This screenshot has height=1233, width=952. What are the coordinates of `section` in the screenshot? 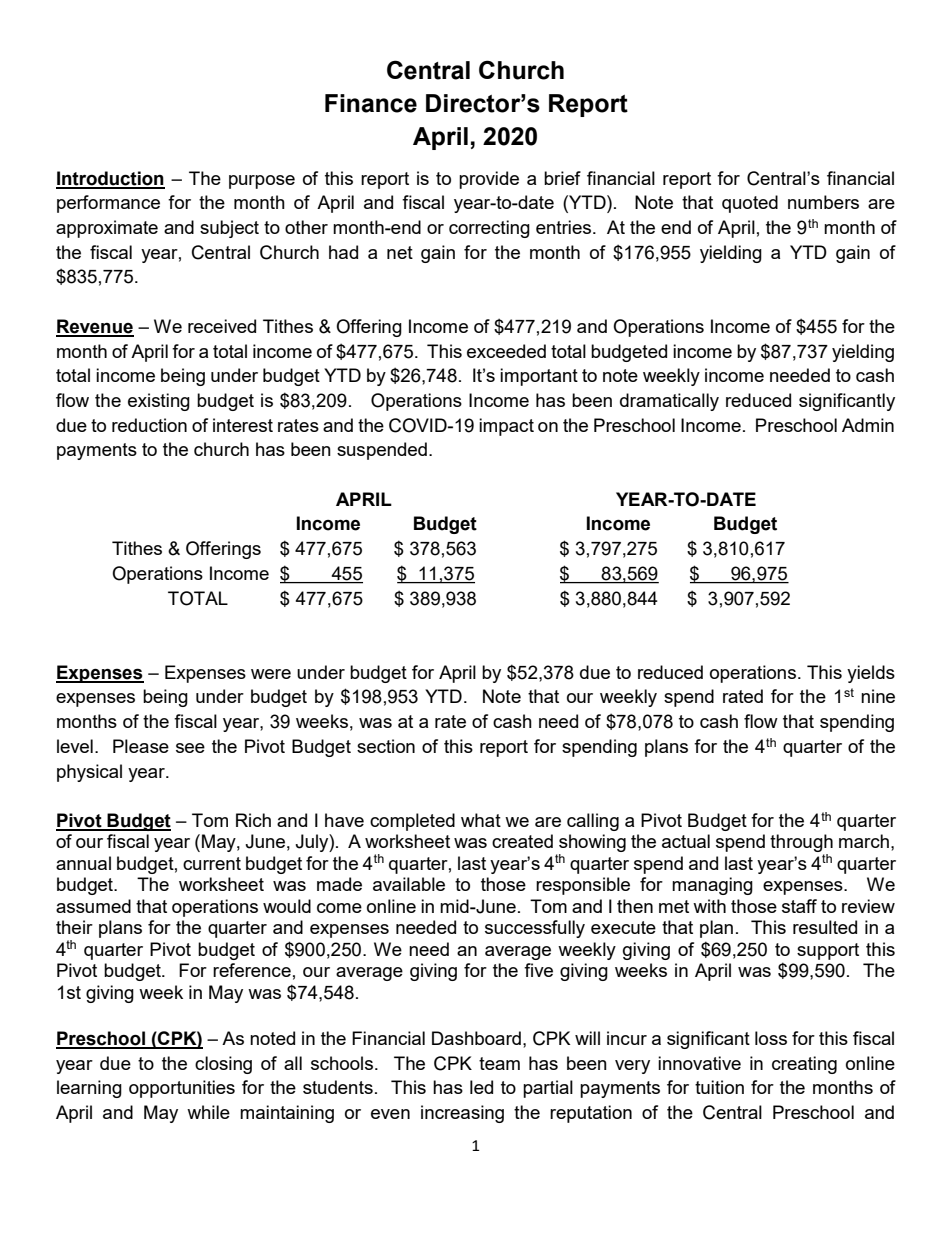 It's located at (386, 746).
